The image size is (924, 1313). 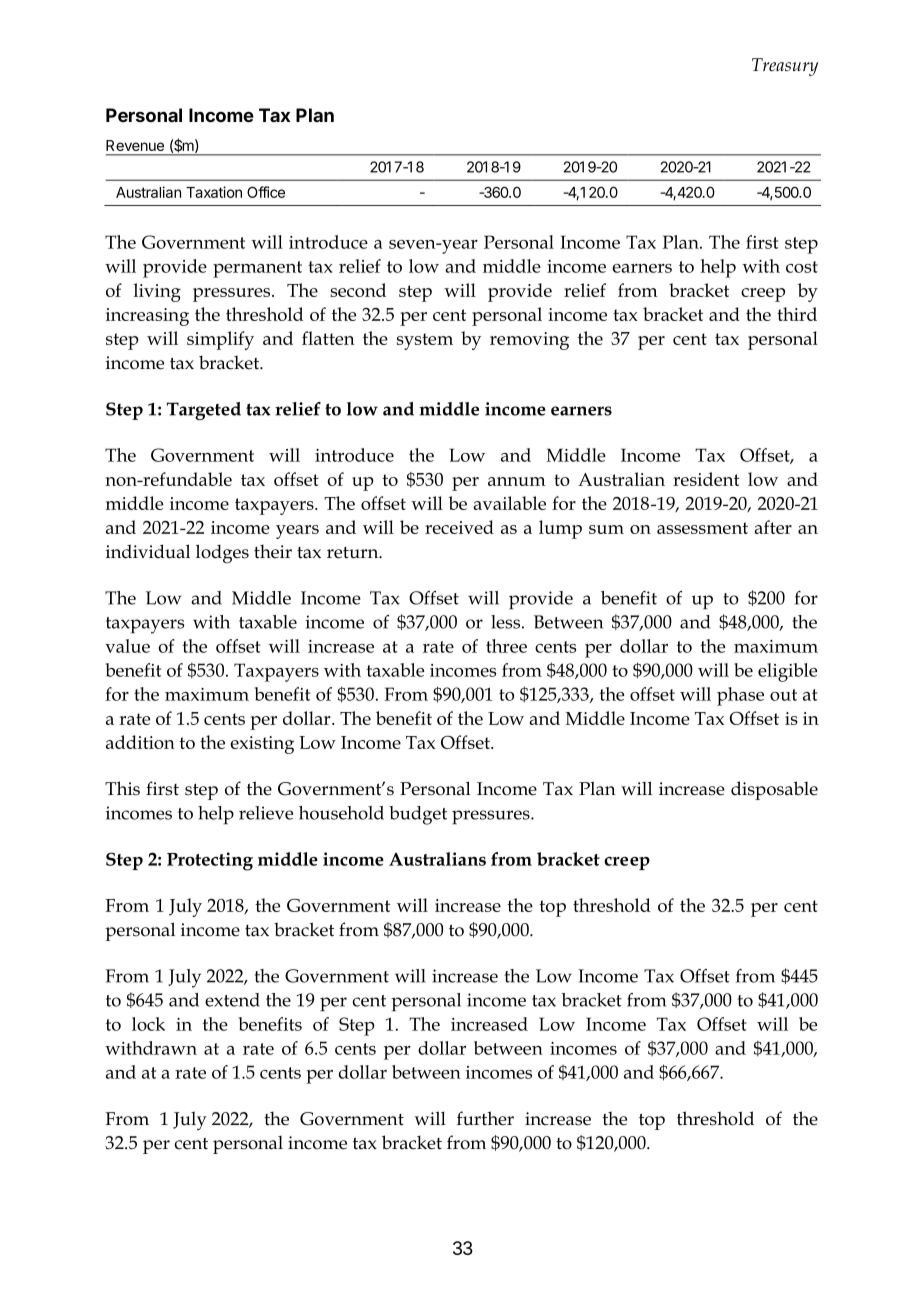 What do you see at coordinates (506, 646) in the document?
I see `three` at bounding box center [506, 646].
